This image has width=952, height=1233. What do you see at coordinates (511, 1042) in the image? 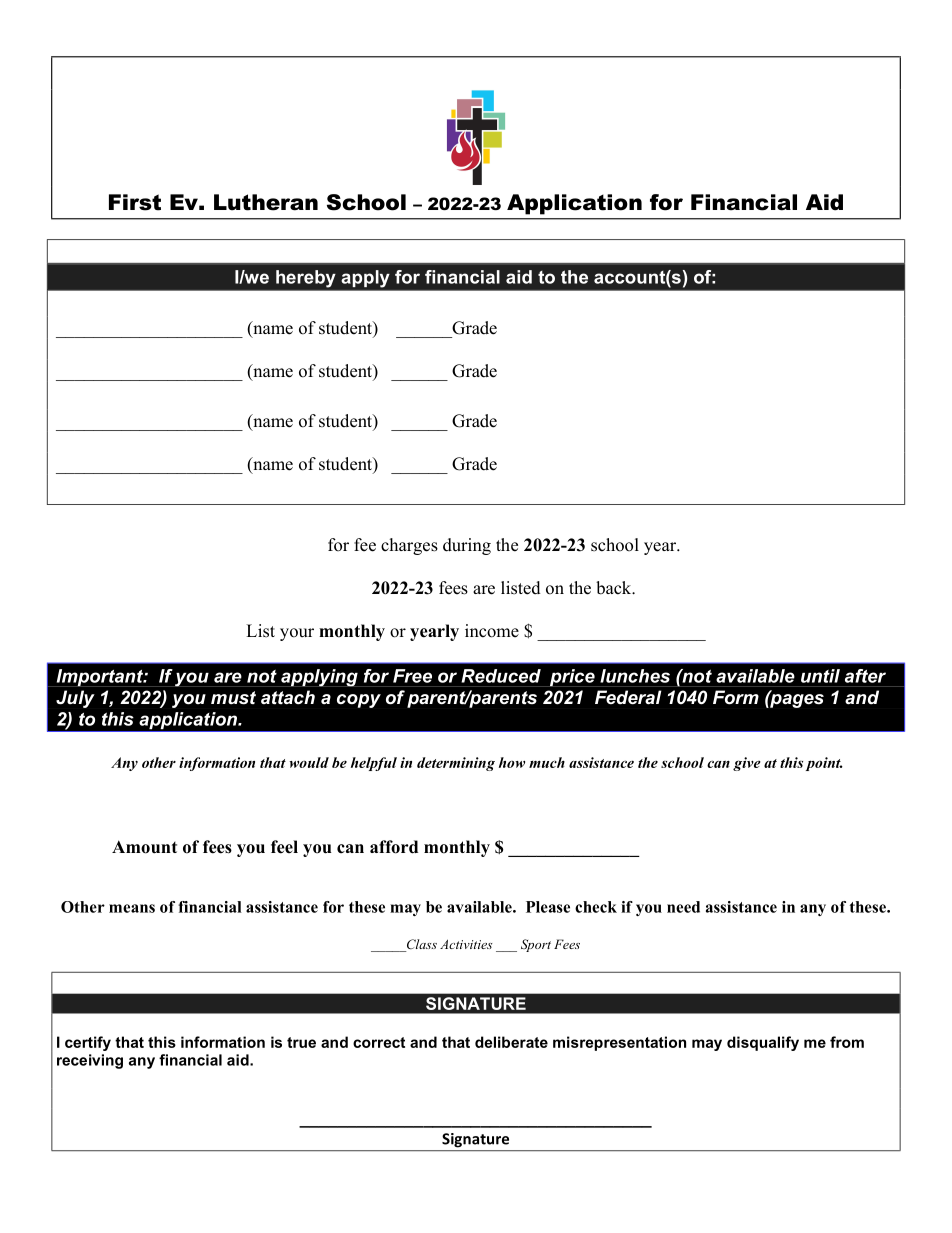
I see `deliberate` at bounding box center [511, 1042].
